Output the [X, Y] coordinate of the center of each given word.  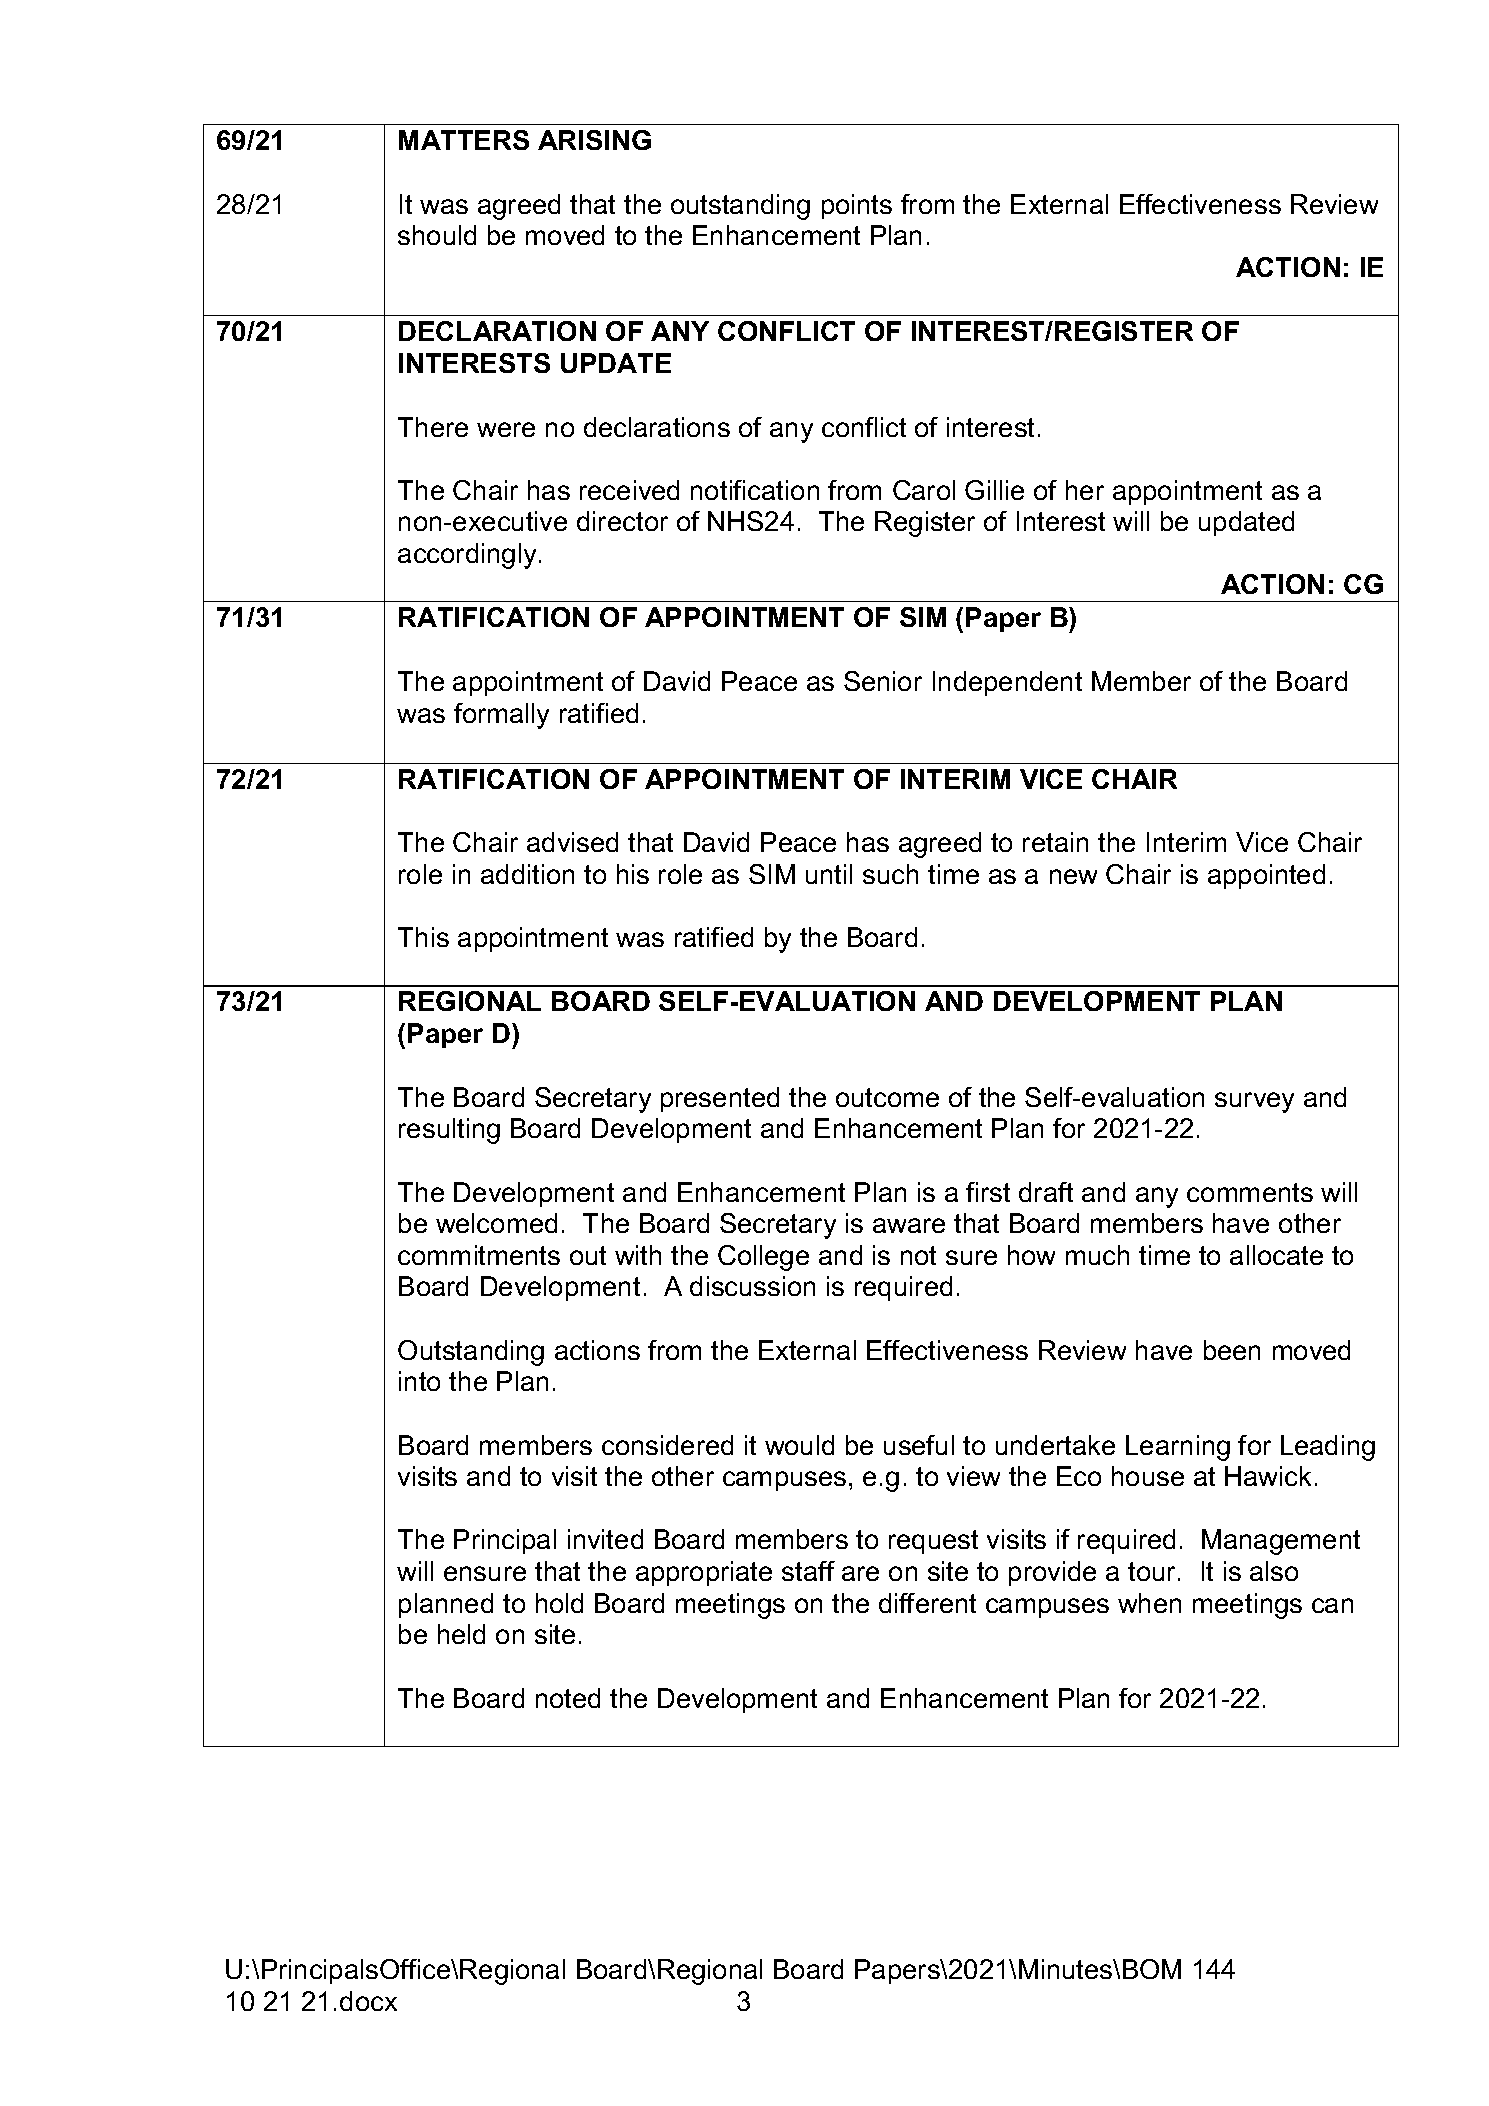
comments [1250, 1192]
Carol [924, 490]
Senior [883, 681]
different [927, 1603]
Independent [1007, 683]
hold [559, 1603]
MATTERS [464, 140]
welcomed [496, 1223]
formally [501, 716]
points [857, 206]
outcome [887, 1097]
